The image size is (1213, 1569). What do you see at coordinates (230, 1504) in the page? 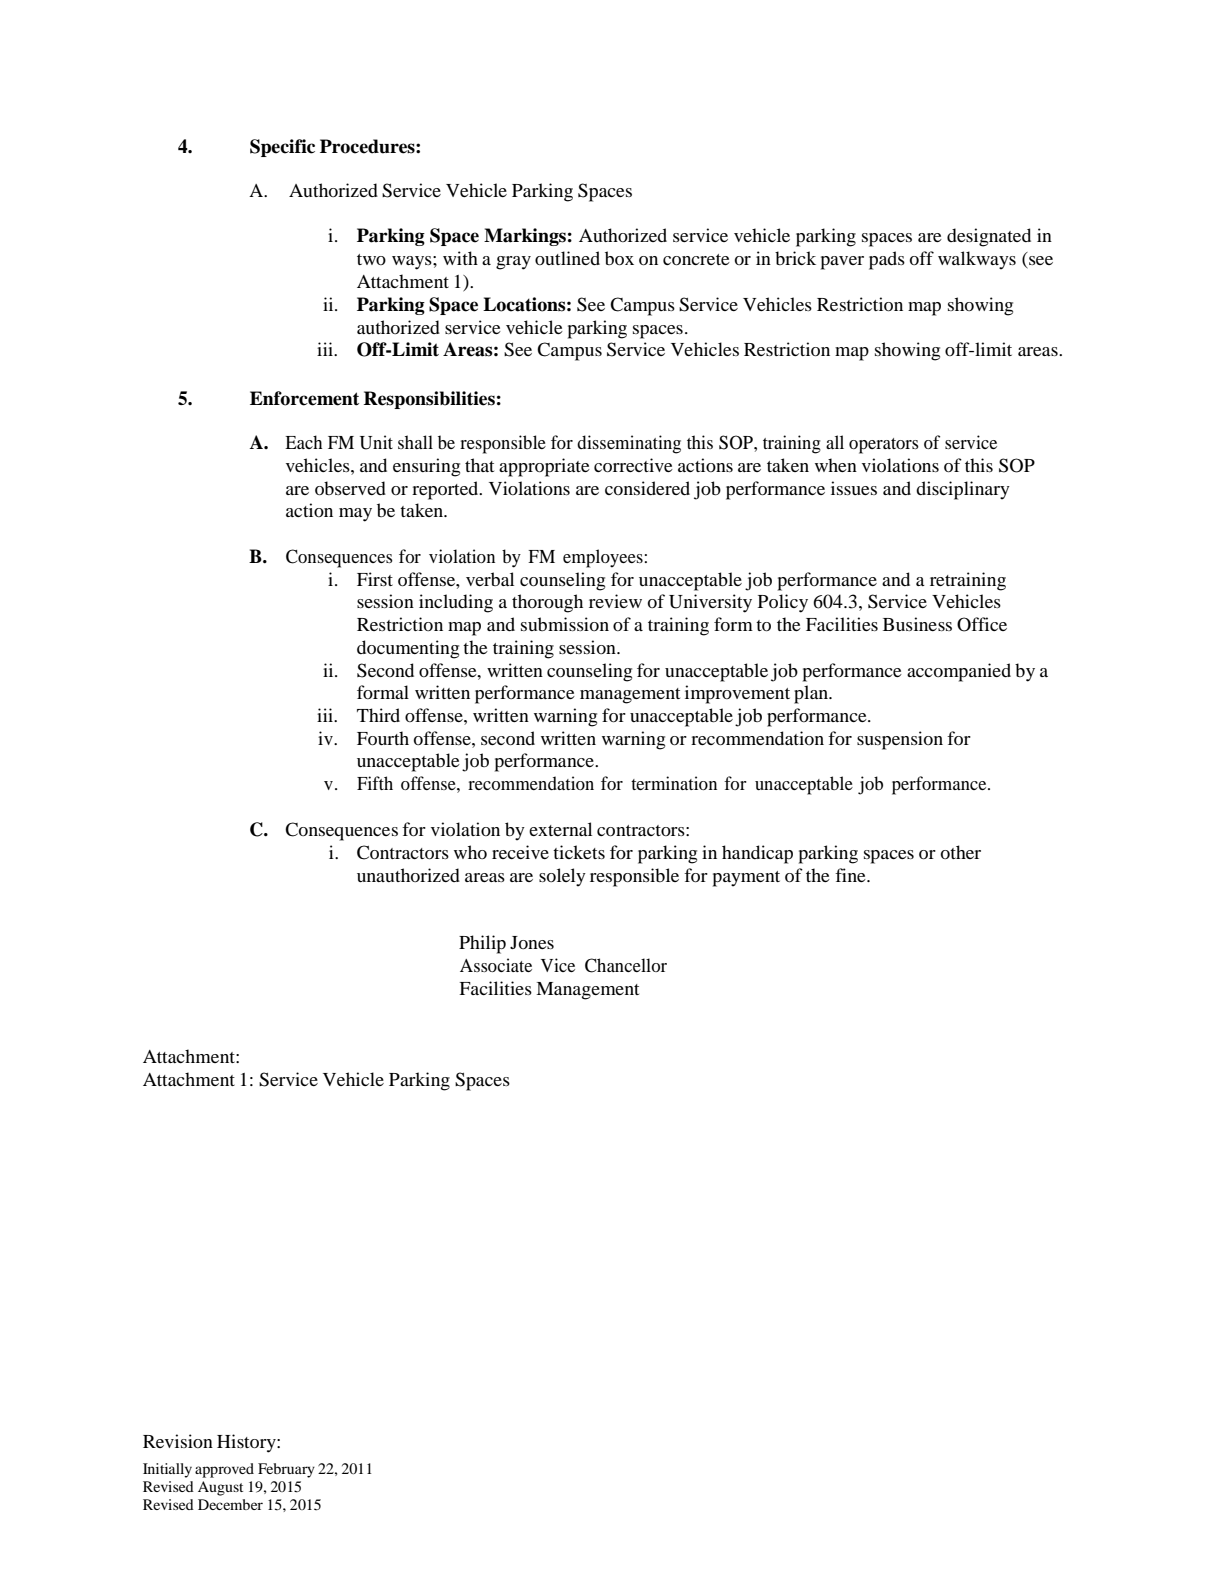
I see `December` at bounding box center [230, 1504].
